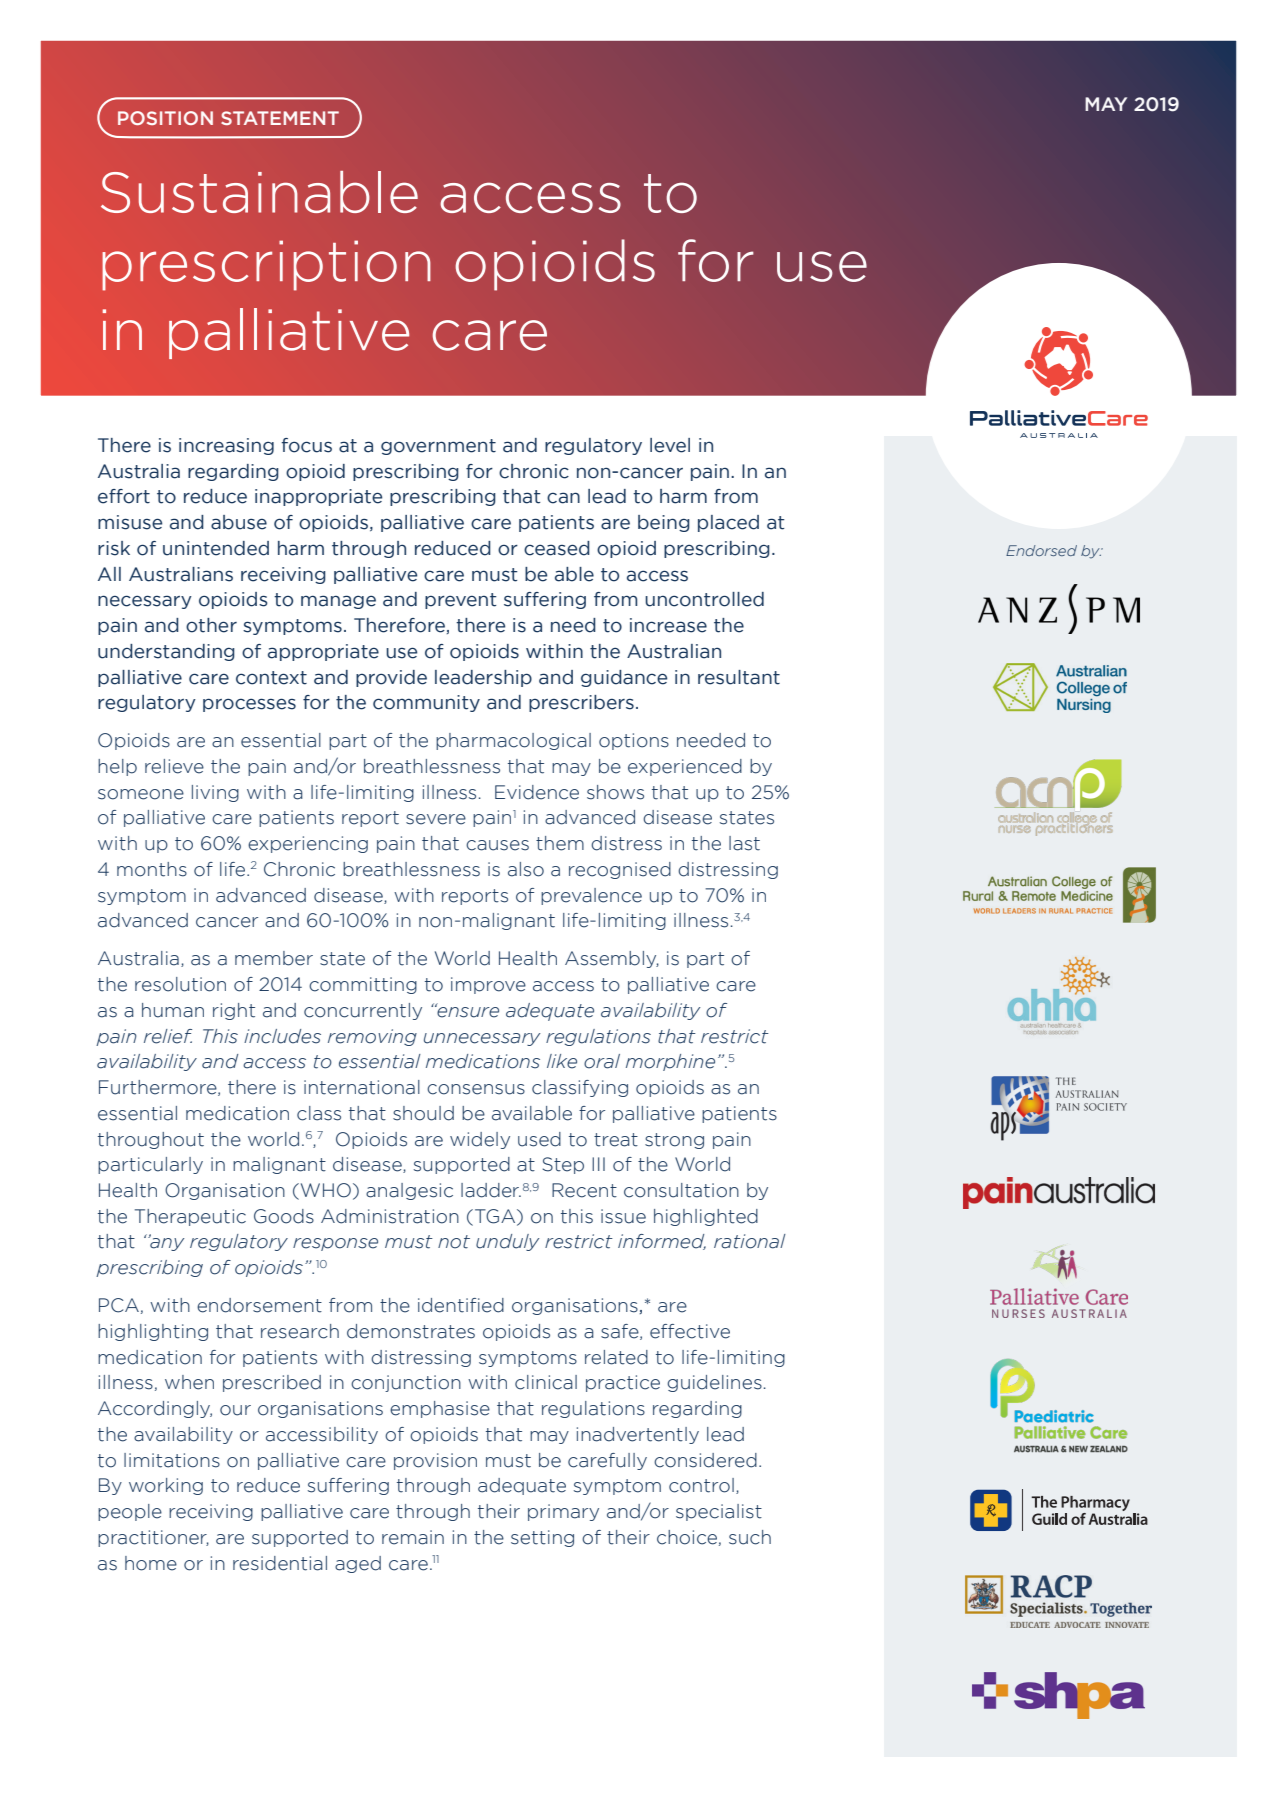  What do you see at coordinates (739, 677) in the screenshot?
I see `resultant` at bounding box center [739, 677].
